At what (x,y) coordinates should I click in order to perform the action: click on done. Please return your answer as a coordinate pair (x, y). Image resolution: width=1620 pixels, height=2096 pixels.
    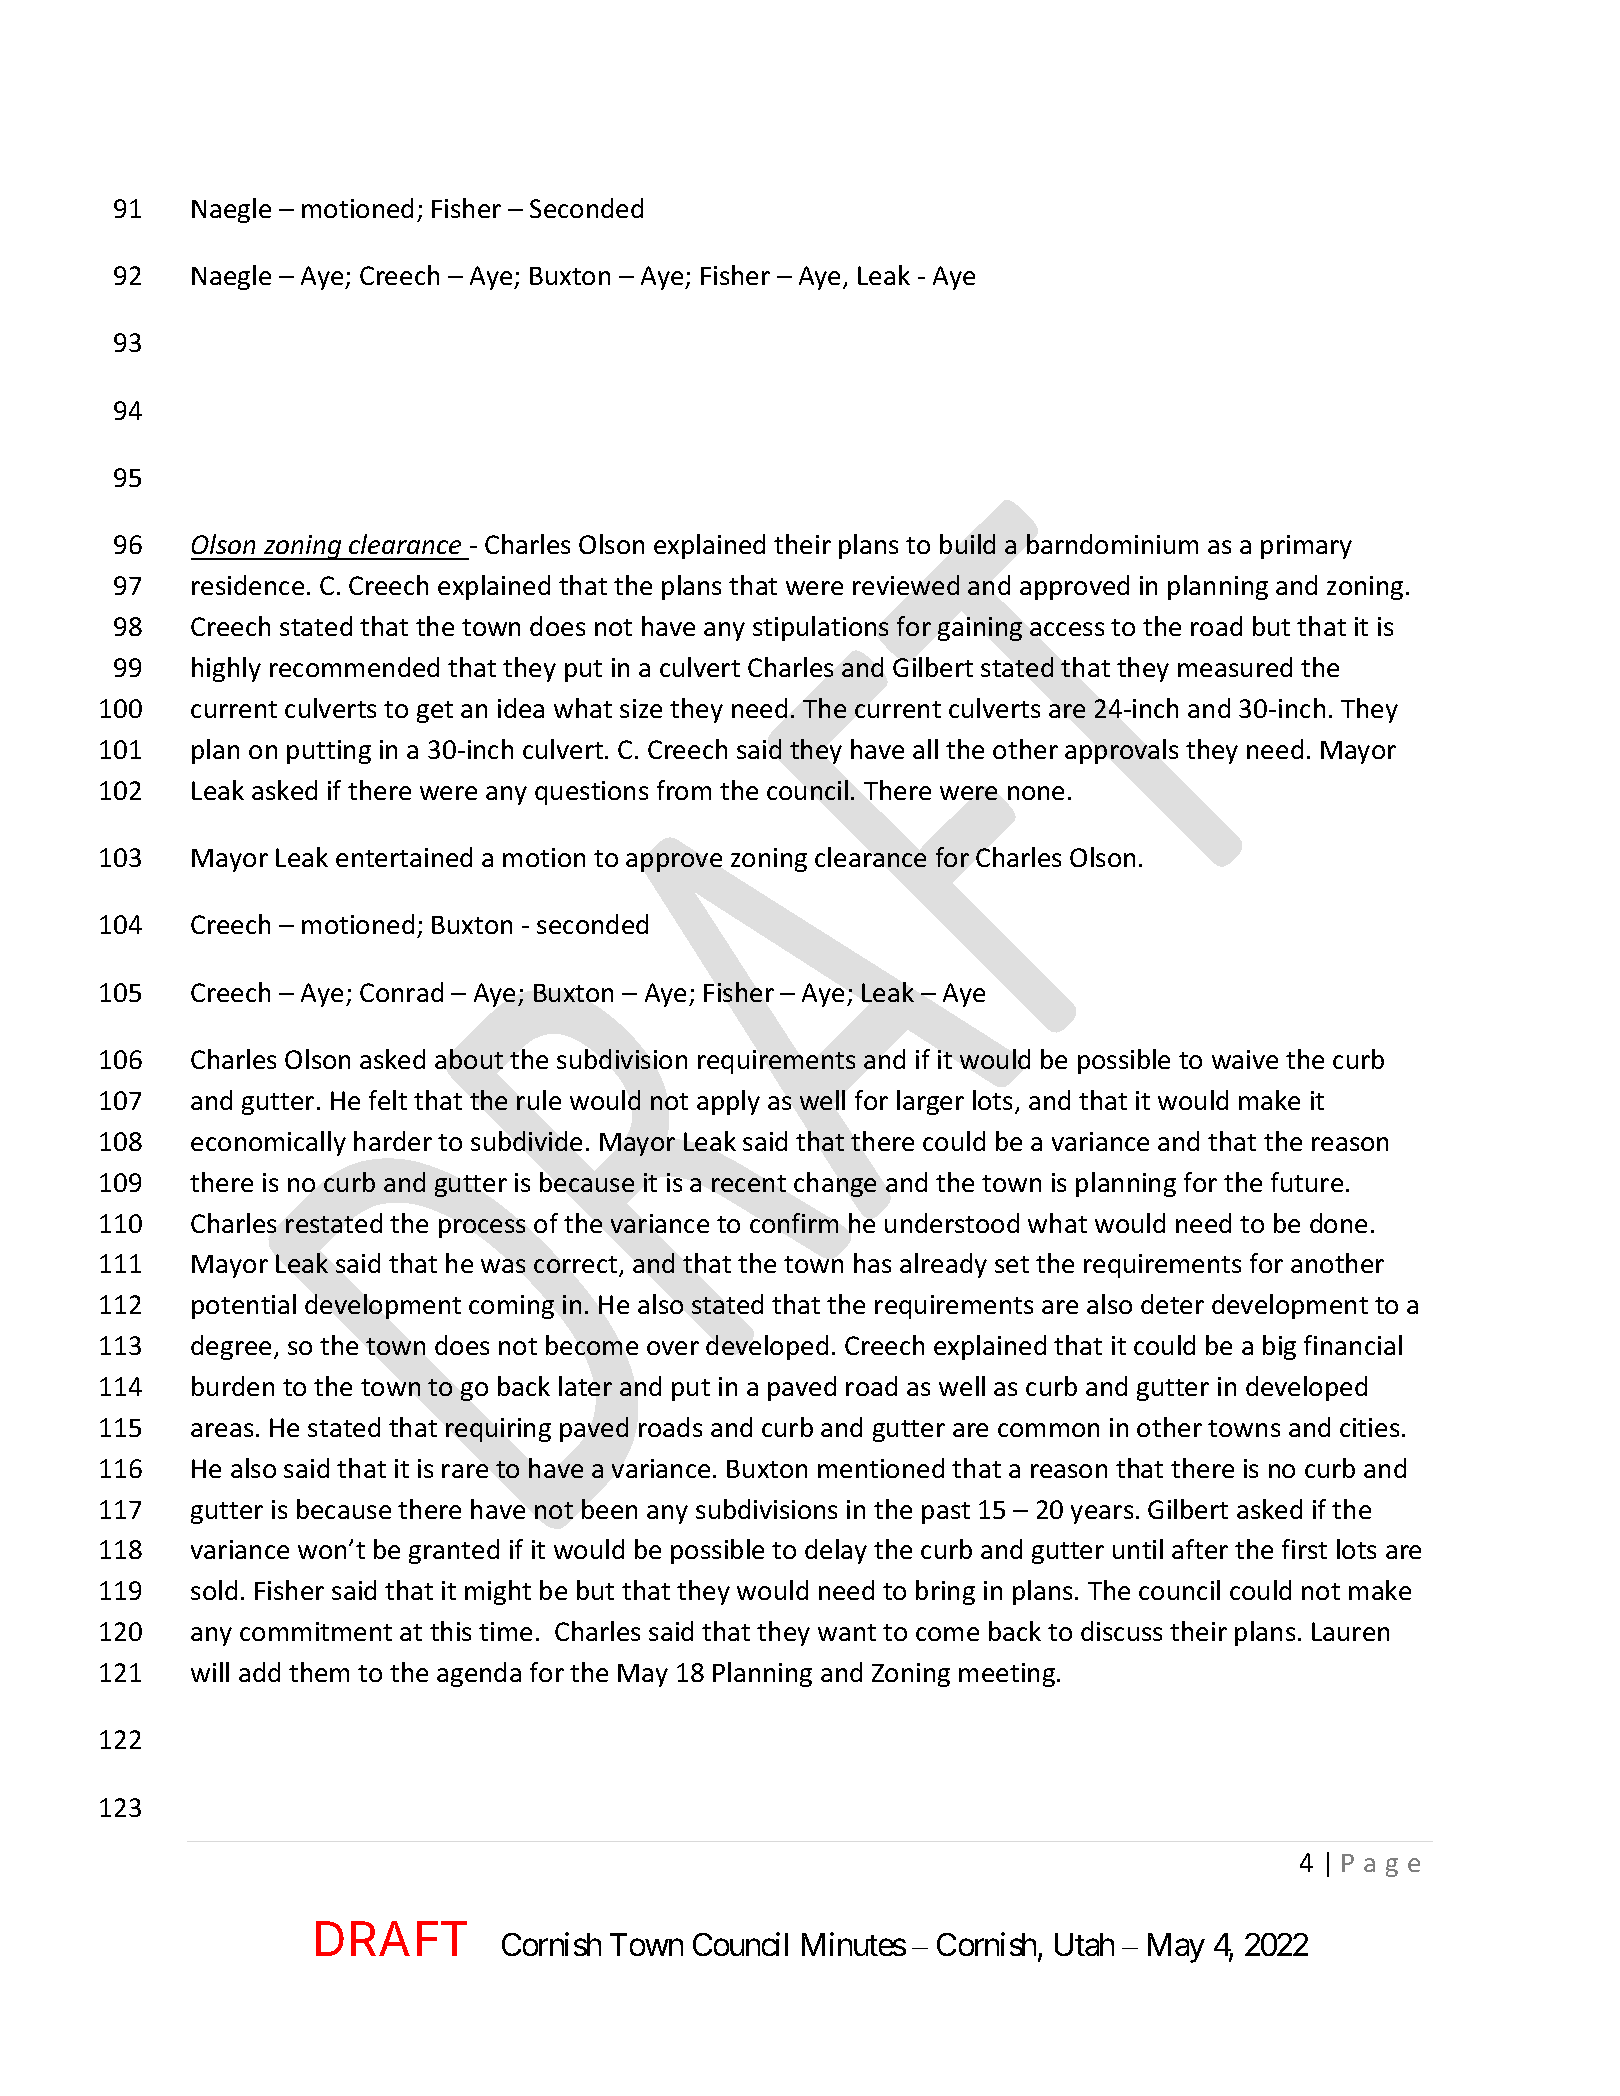
    Looking at the image, I should click on (1338, 1223).
